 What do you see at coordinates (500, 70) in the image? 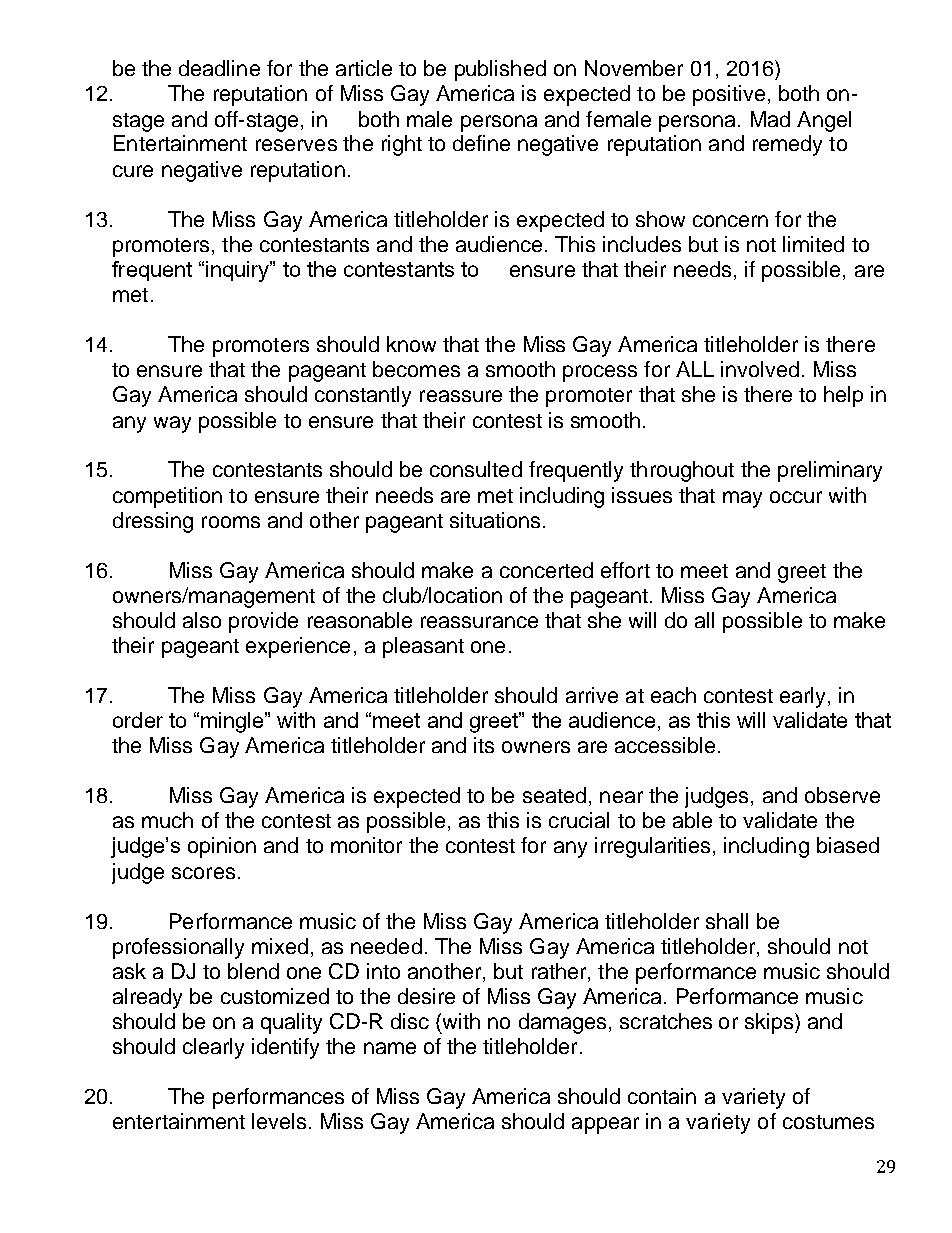
I see `published` at bounding box center [500, 70].
